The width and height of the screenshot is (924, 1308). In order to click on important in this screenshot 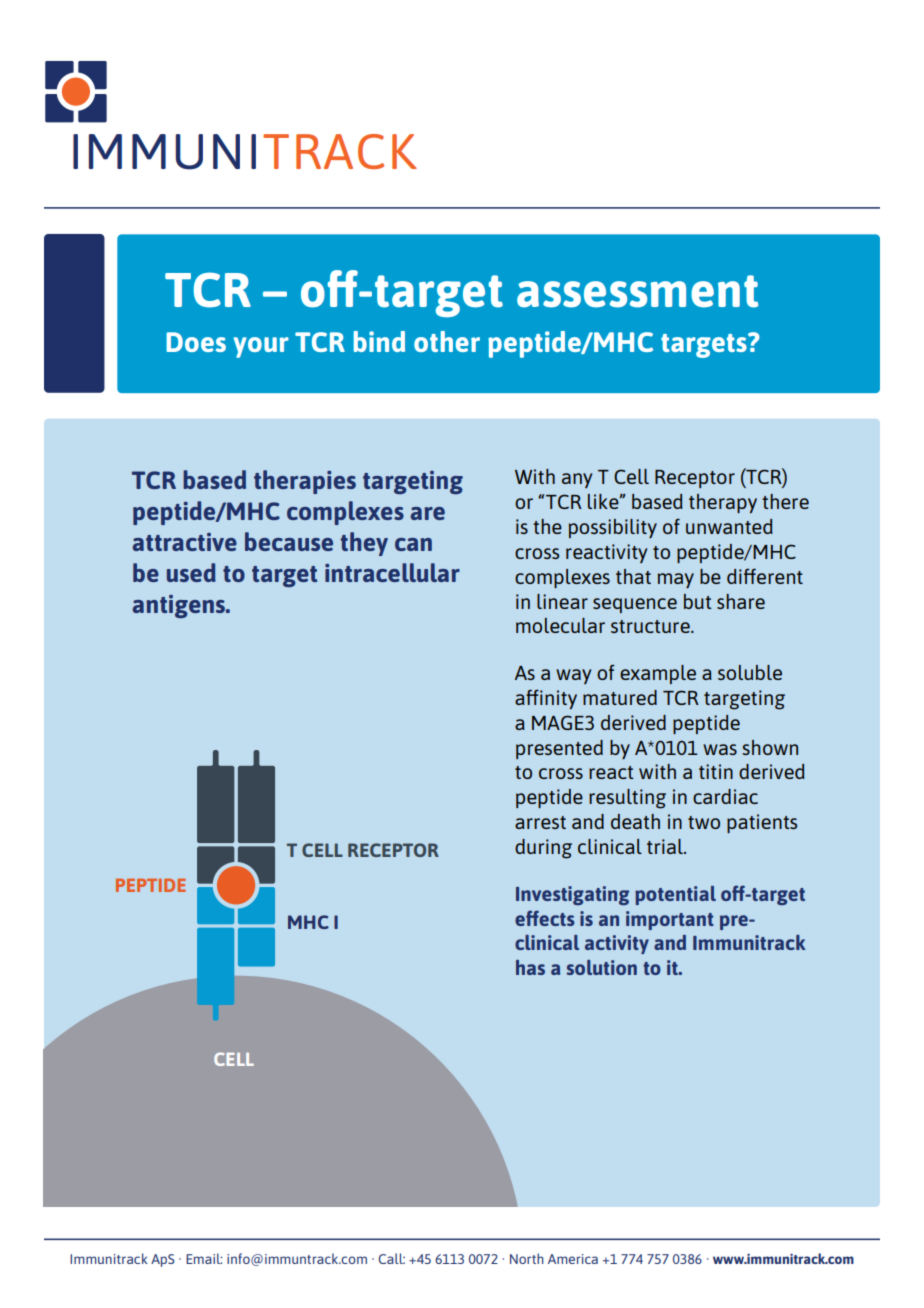, I will do `click(670, 920)`.
